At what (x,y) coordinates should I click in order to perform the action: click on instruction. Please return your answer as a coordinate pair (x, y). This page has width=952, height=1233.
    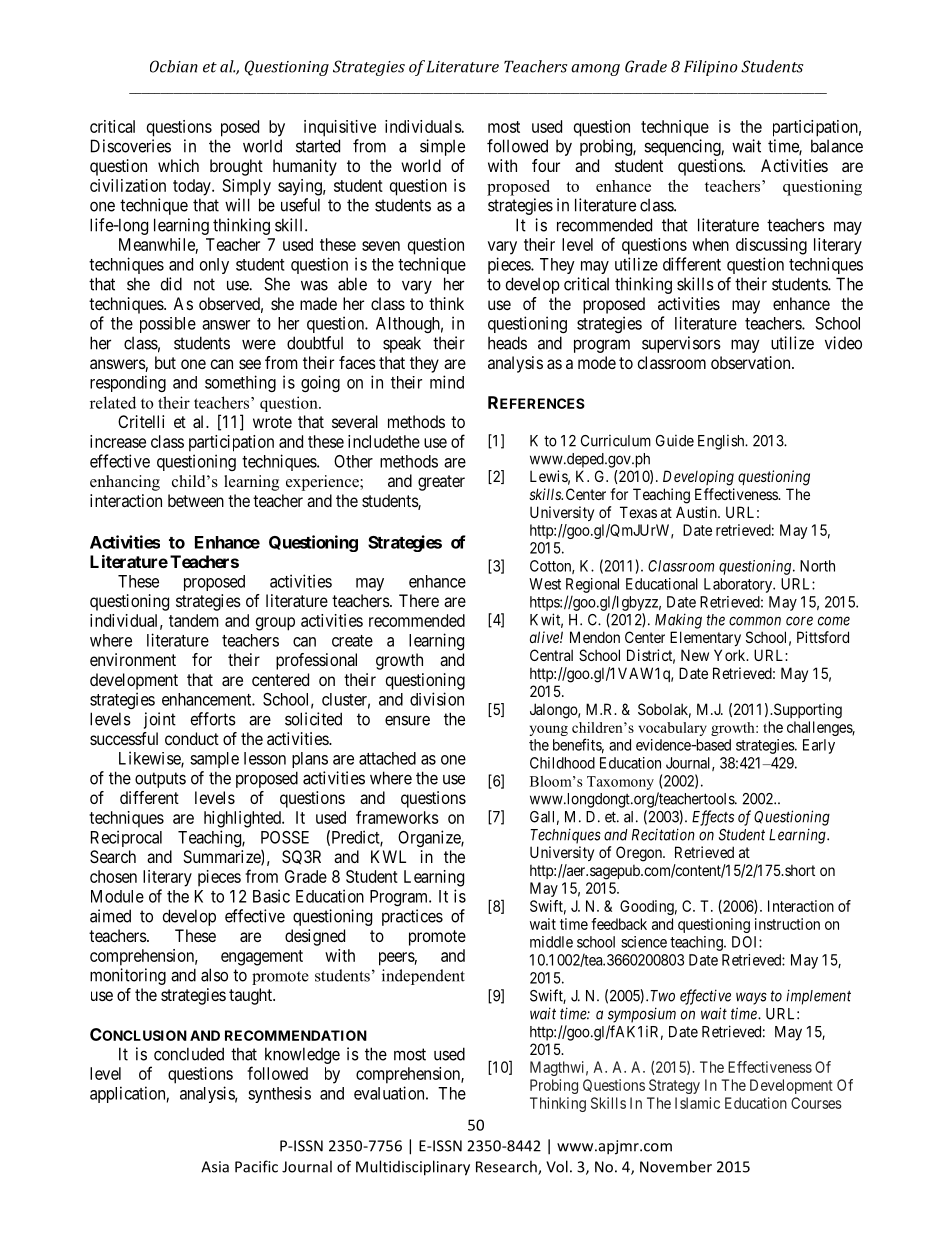
    Looking at the image, I should click on (787, 924).
